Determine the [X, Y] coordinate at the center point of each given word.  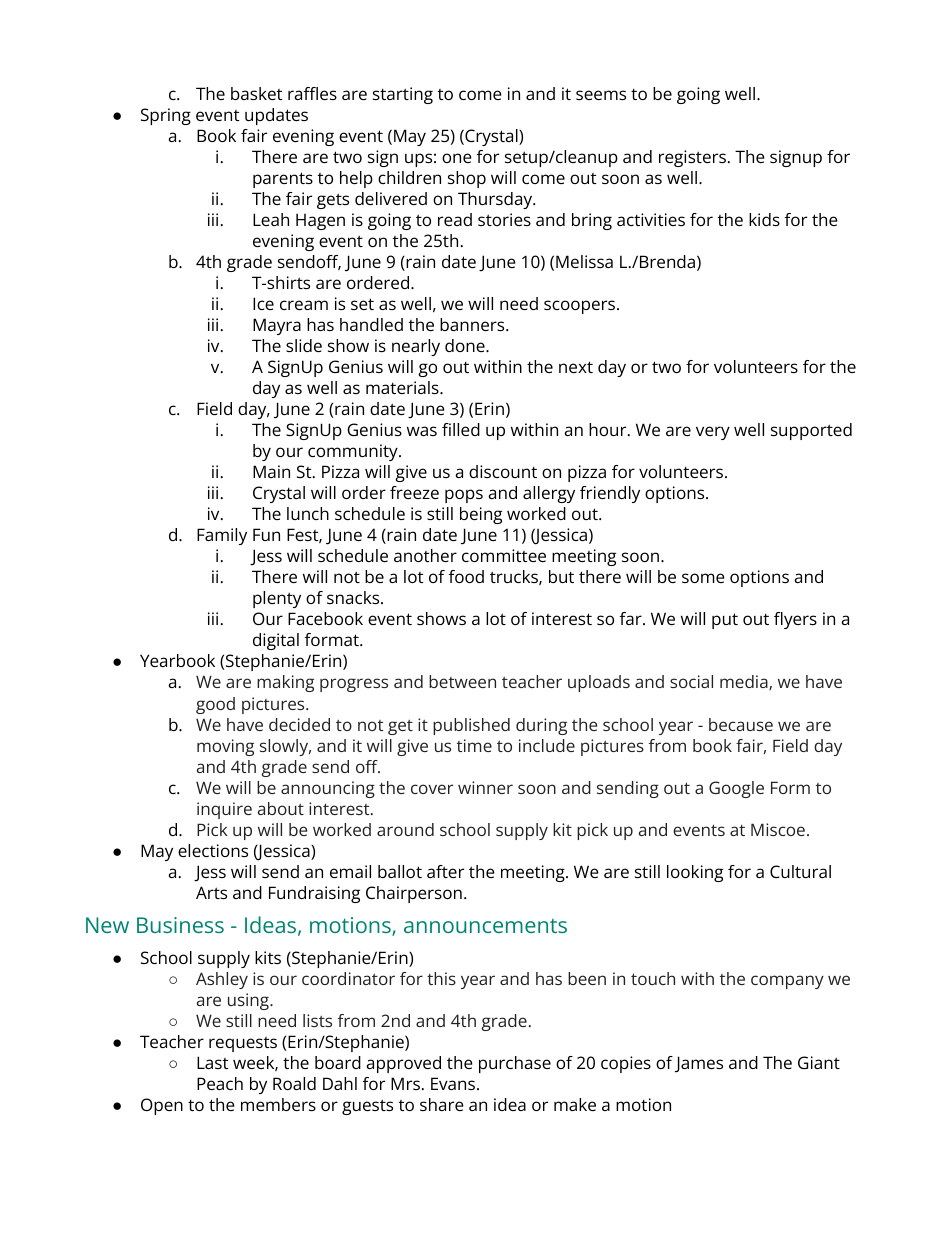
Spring [166, 116]
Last [213, 1062]
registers [692, 158]
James [699, 1064]
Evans [453, 1083]
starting [403, 95]
